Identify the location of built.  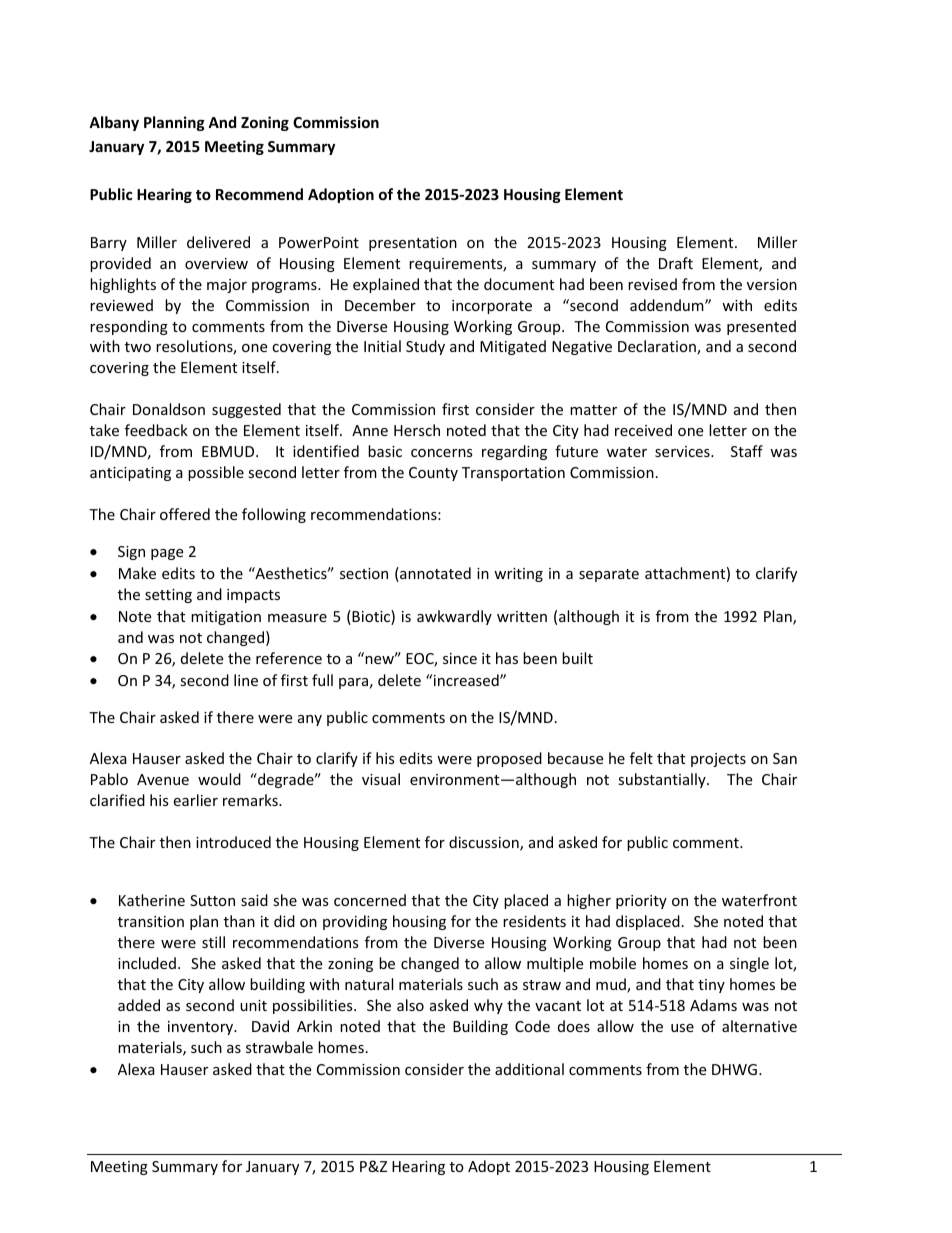
(577, 658).
